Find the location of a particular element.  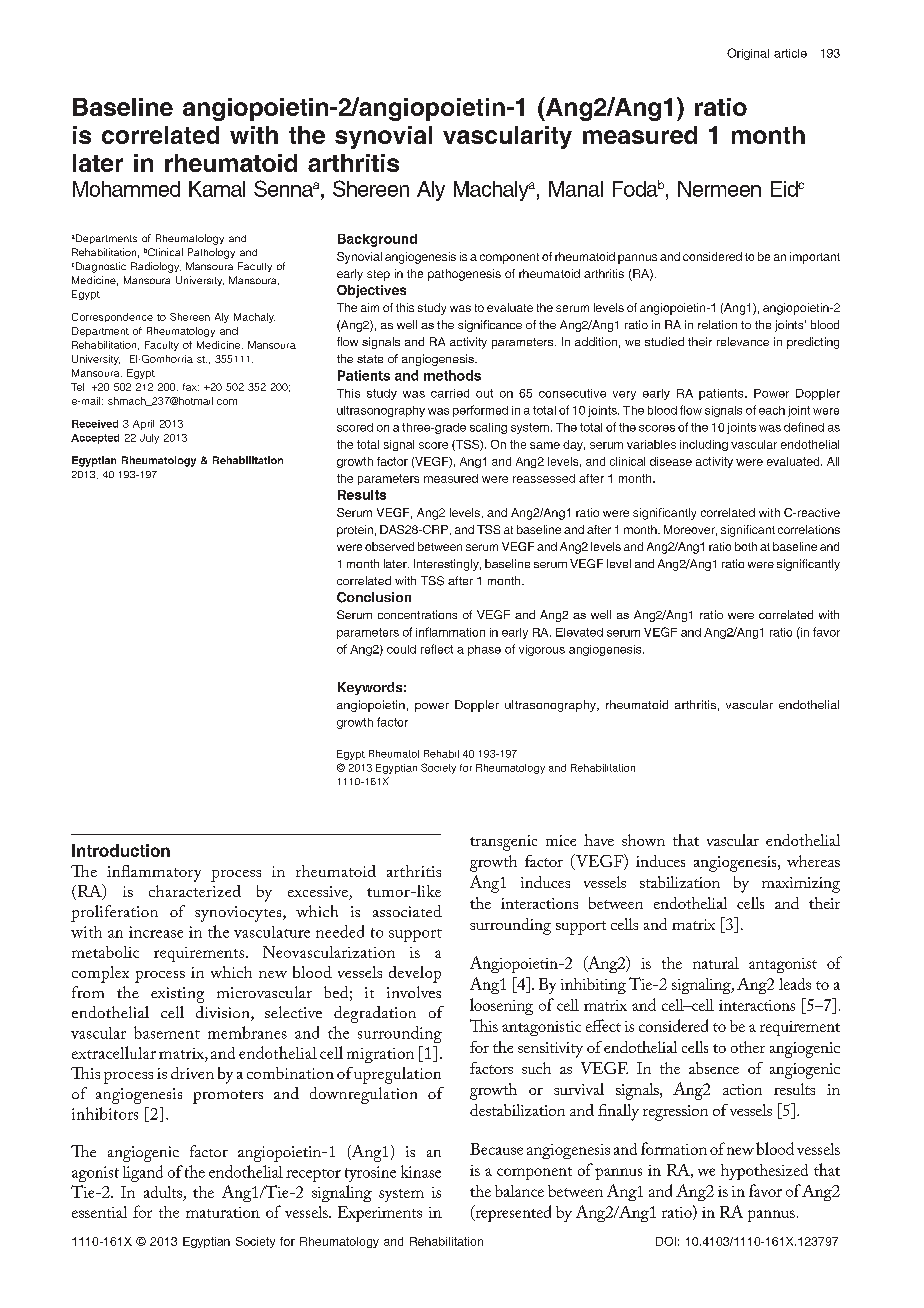

reflect is located at coordinates (437, 649).
